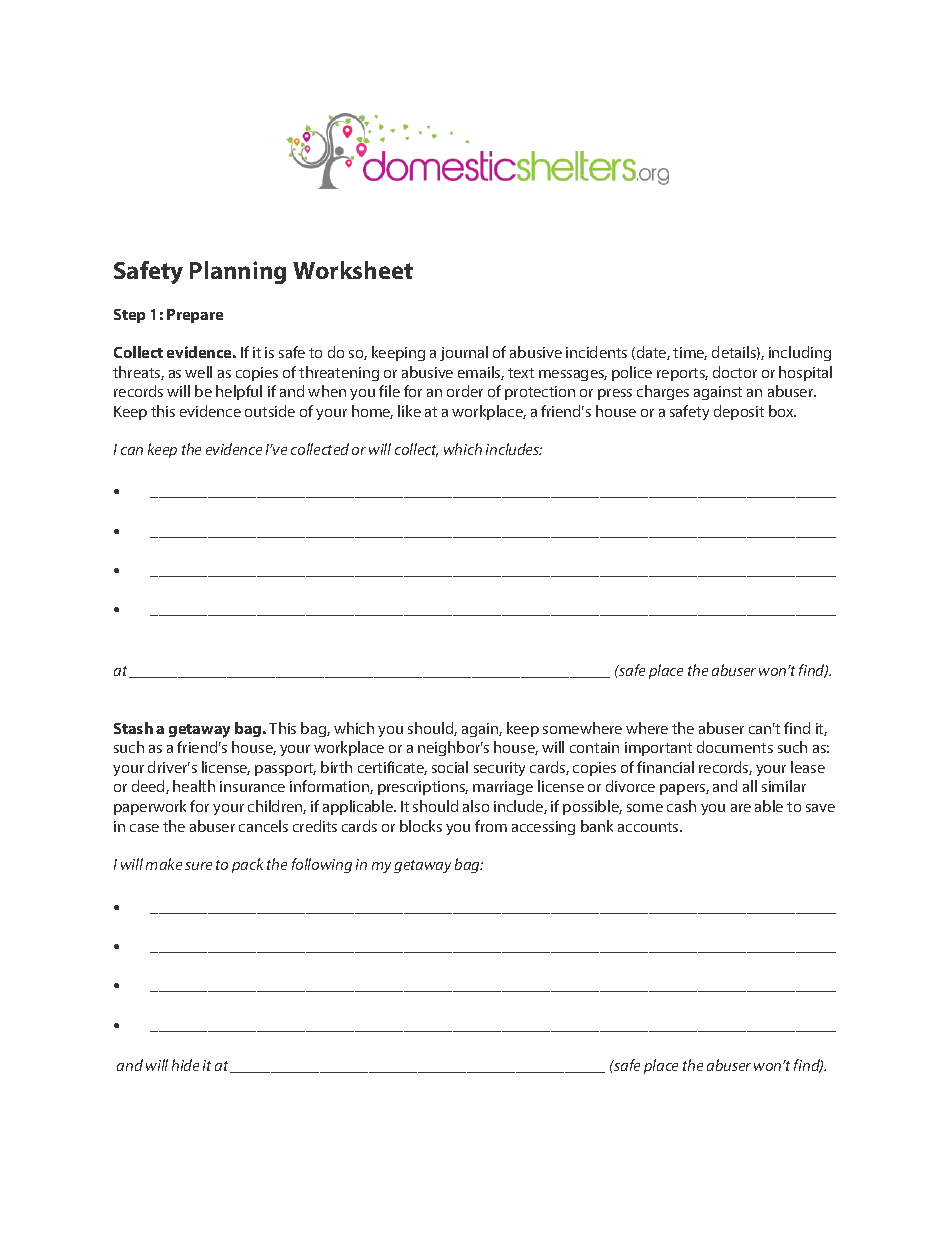  What do you see at coordinates (270, 411) in the document?
I see `outside` at bounding box center [270, 411].
